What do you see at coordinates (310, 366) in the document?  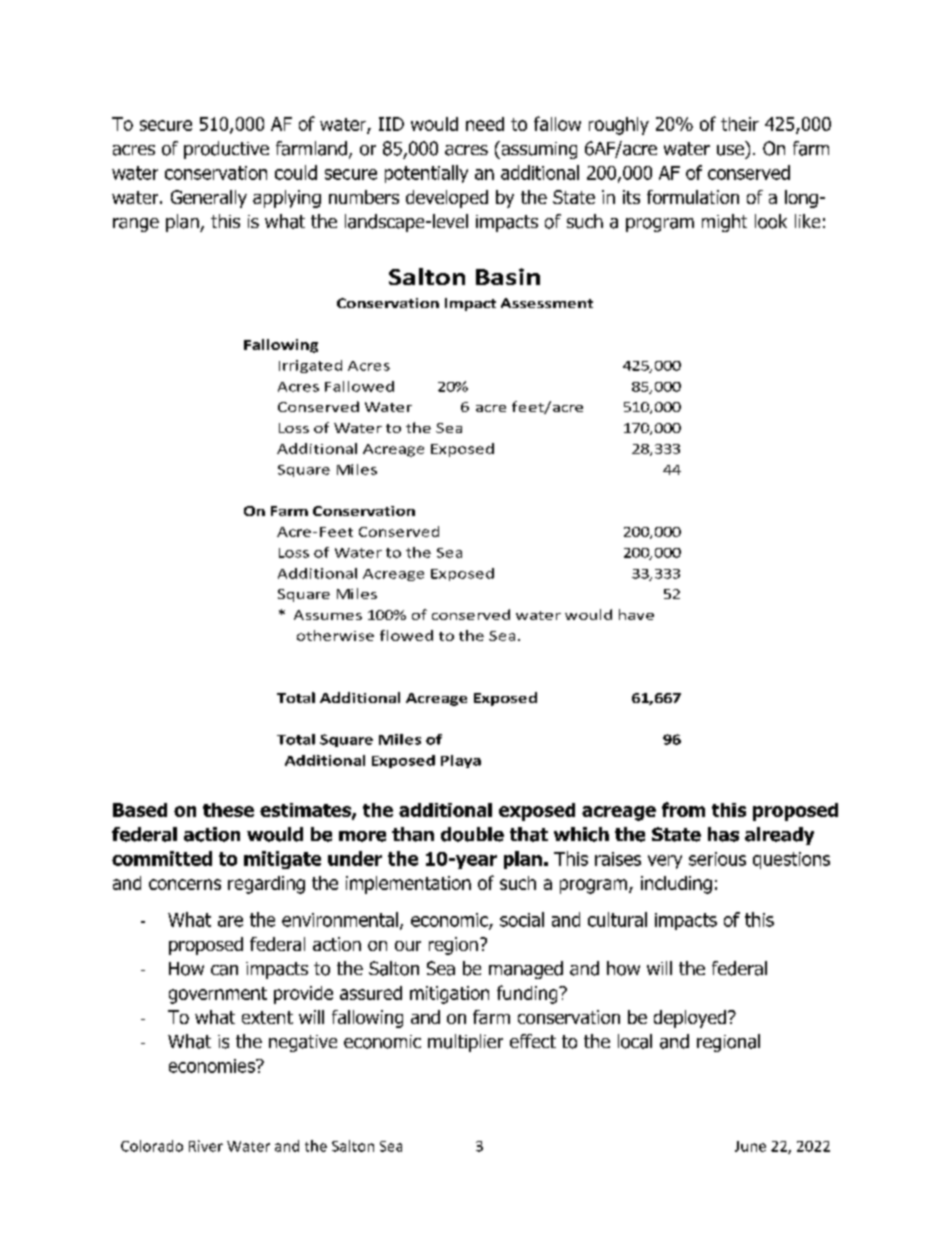 I see `Irrigated` at bounding box center [310, 366].
